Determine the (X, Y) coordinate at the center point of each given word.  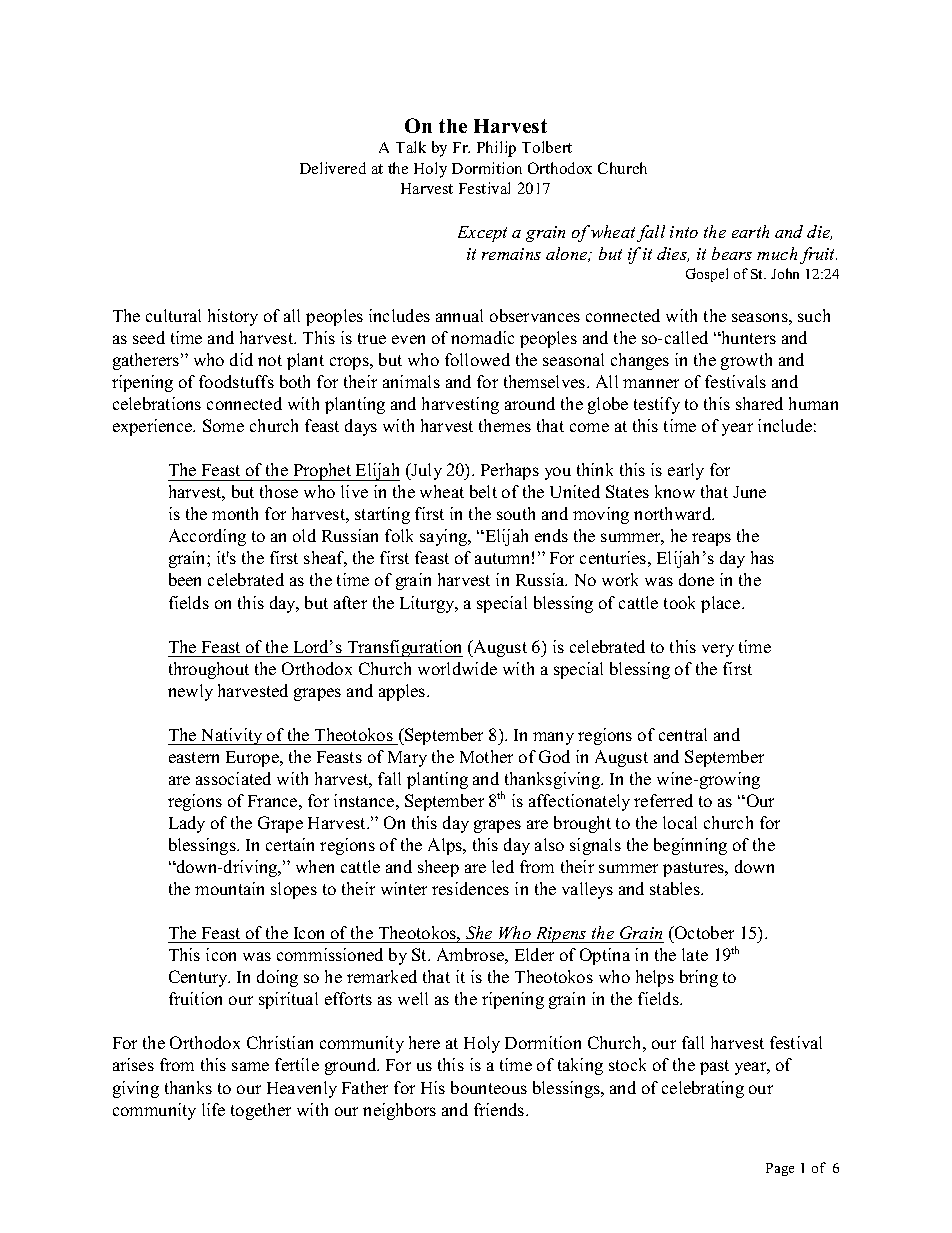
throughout (209, 670)
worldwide (457, 668)
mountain (229, 888)
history (233, 317)
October (703, 932)
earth (750, 231)
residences (470, 888)
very (718, 650)
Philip (496, 149)
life (213, 1109)
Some (223, 425)
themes (505, 425)
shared (759, 403)
